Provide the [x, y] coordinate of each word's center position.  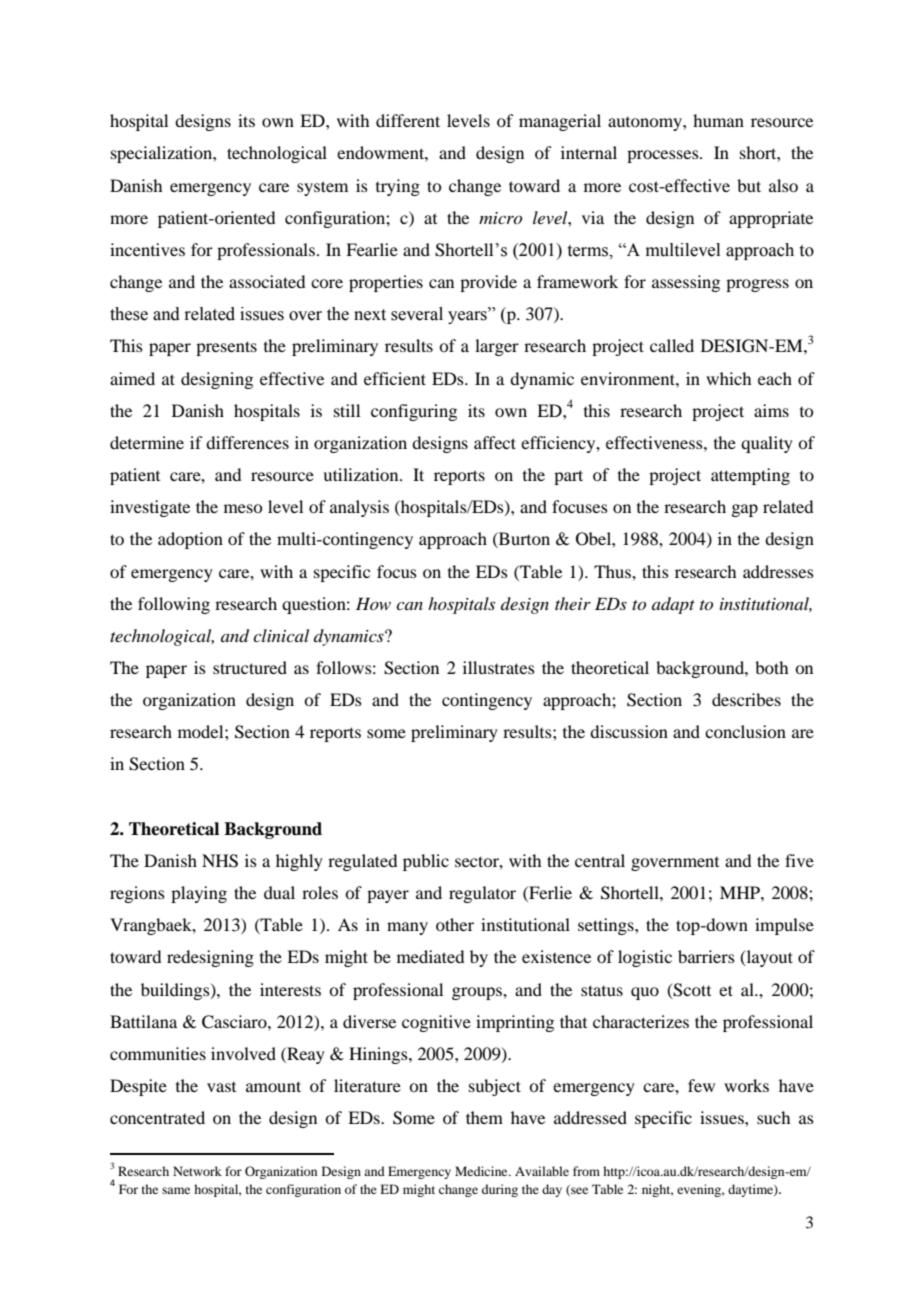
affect [495, 442]
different [408, 120]
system [322, 188]
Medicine [482, 1171]
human [718, 120]
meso [243, 508]
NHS [220, 861]
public [426, 862]
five [799, 860]
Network [197, 1171]
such [773, 1117]
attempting [750, 476]
